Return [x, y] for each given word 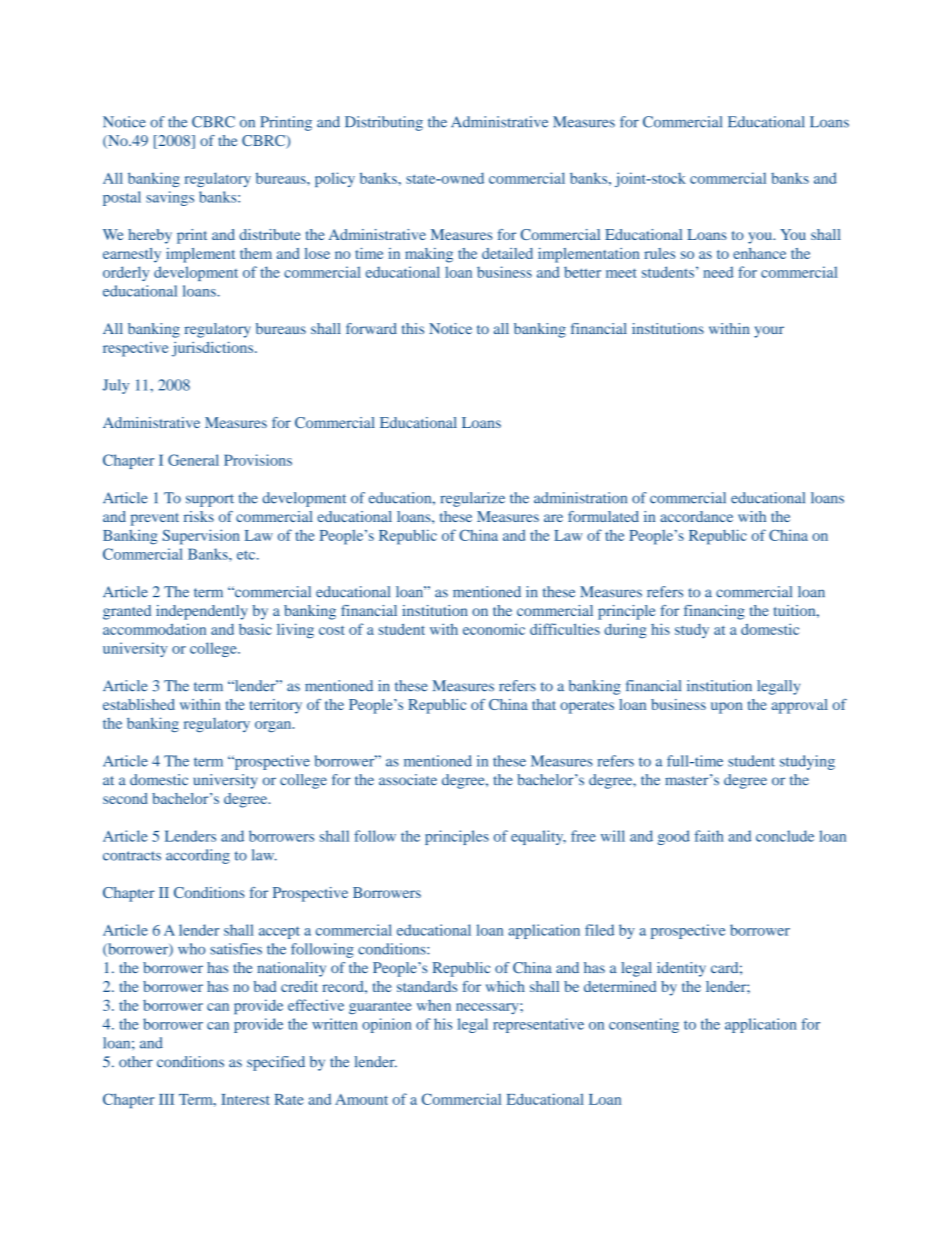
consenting [644, 1025]
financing [714, 612]
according [198, 856]
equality [538, 837]
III [166, 1099]
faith [709, 836]
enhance [759, 253]
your [769, 332]
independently [202, 612]
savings [170, 198]
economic [494, 629]
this [413, 328]
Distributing [384, 123]
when [434, 1005]
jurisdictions [214, 349]
